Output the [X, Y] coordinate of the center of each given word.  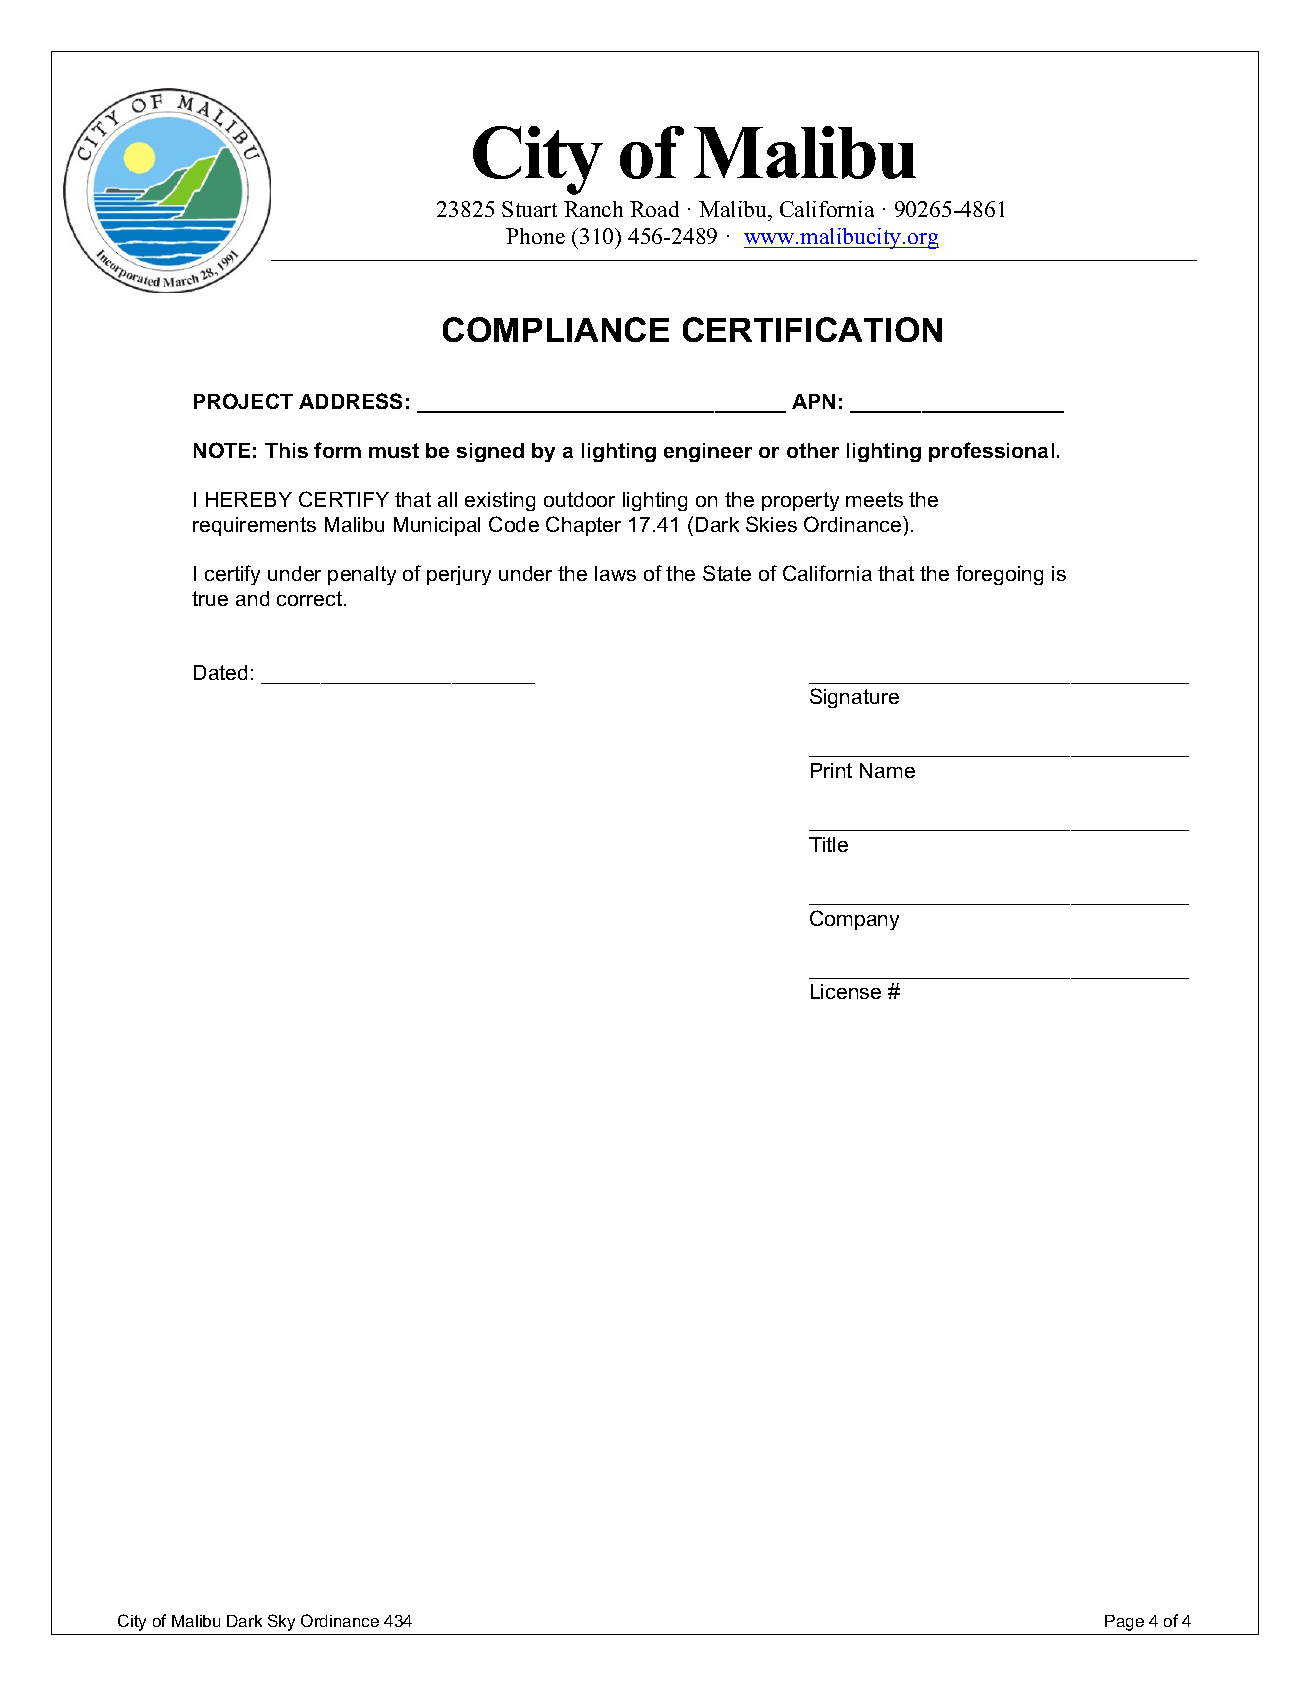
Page [1124, 1623]
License [846, 991]
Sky [281, 1622]
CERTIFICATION [812, 329]
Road [654, 209]
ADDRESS [350, 401]
